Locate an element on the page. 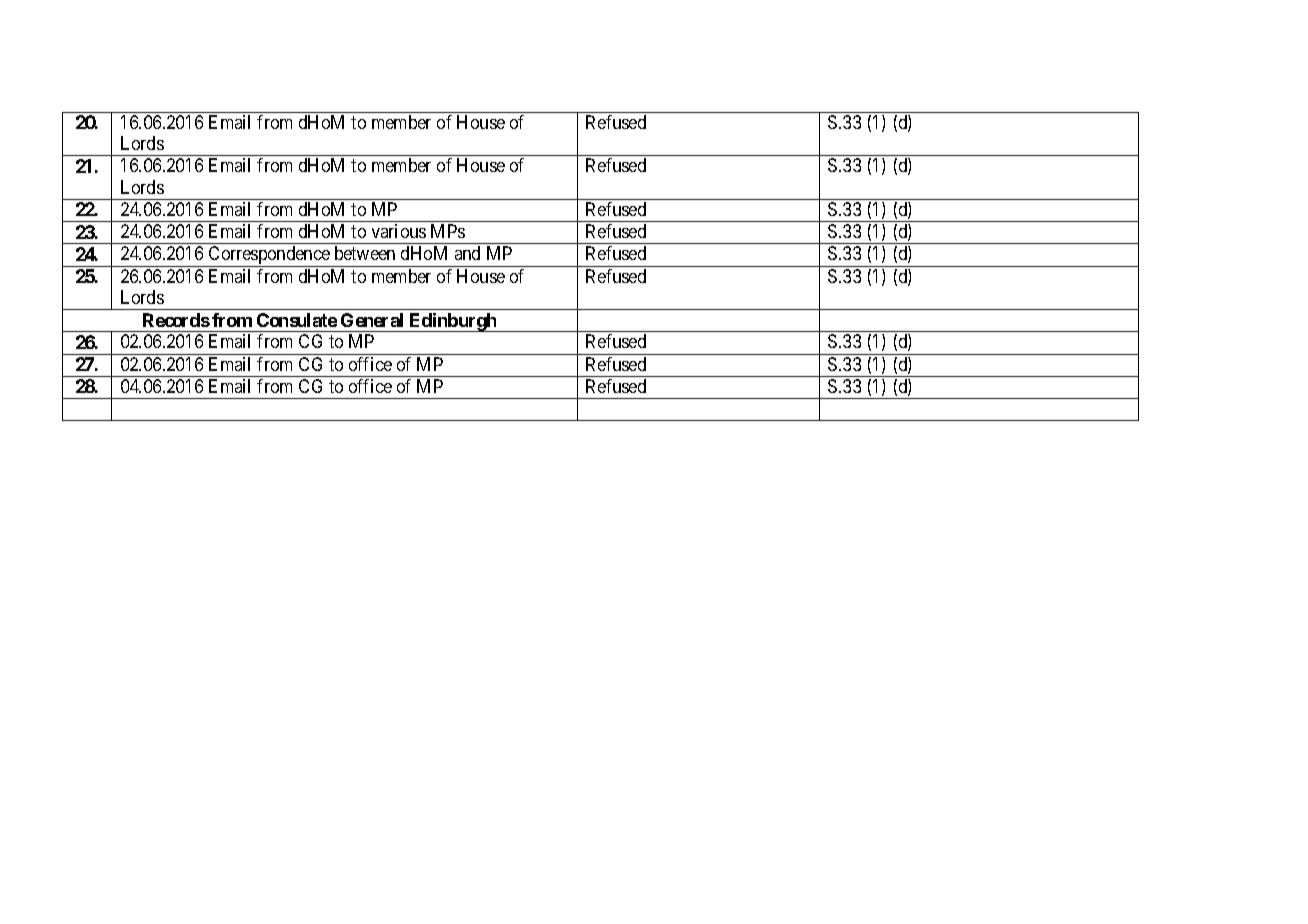 This image has width=1308, height=924. between is located at coordinates (365, 253).
